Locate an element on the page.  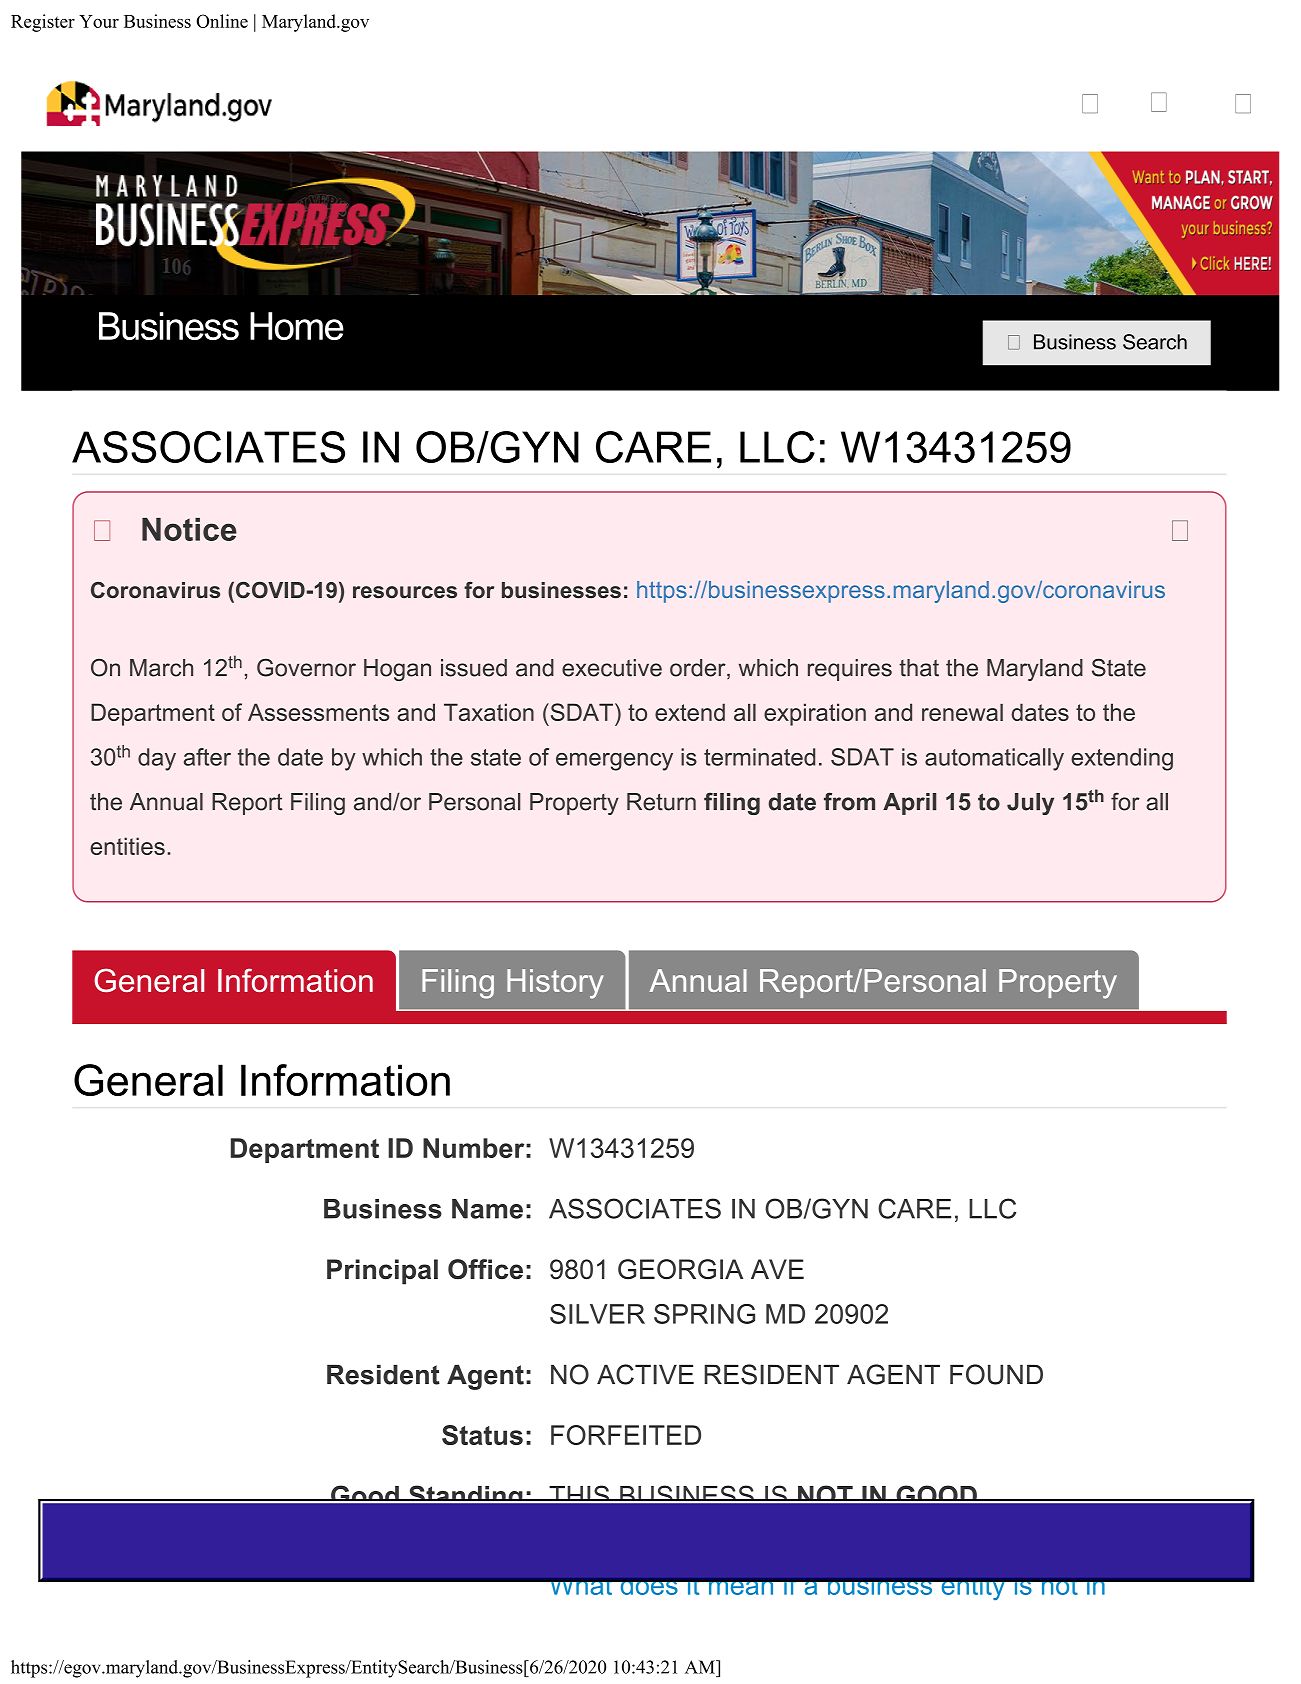
day is located at coordinates (157, 759).
